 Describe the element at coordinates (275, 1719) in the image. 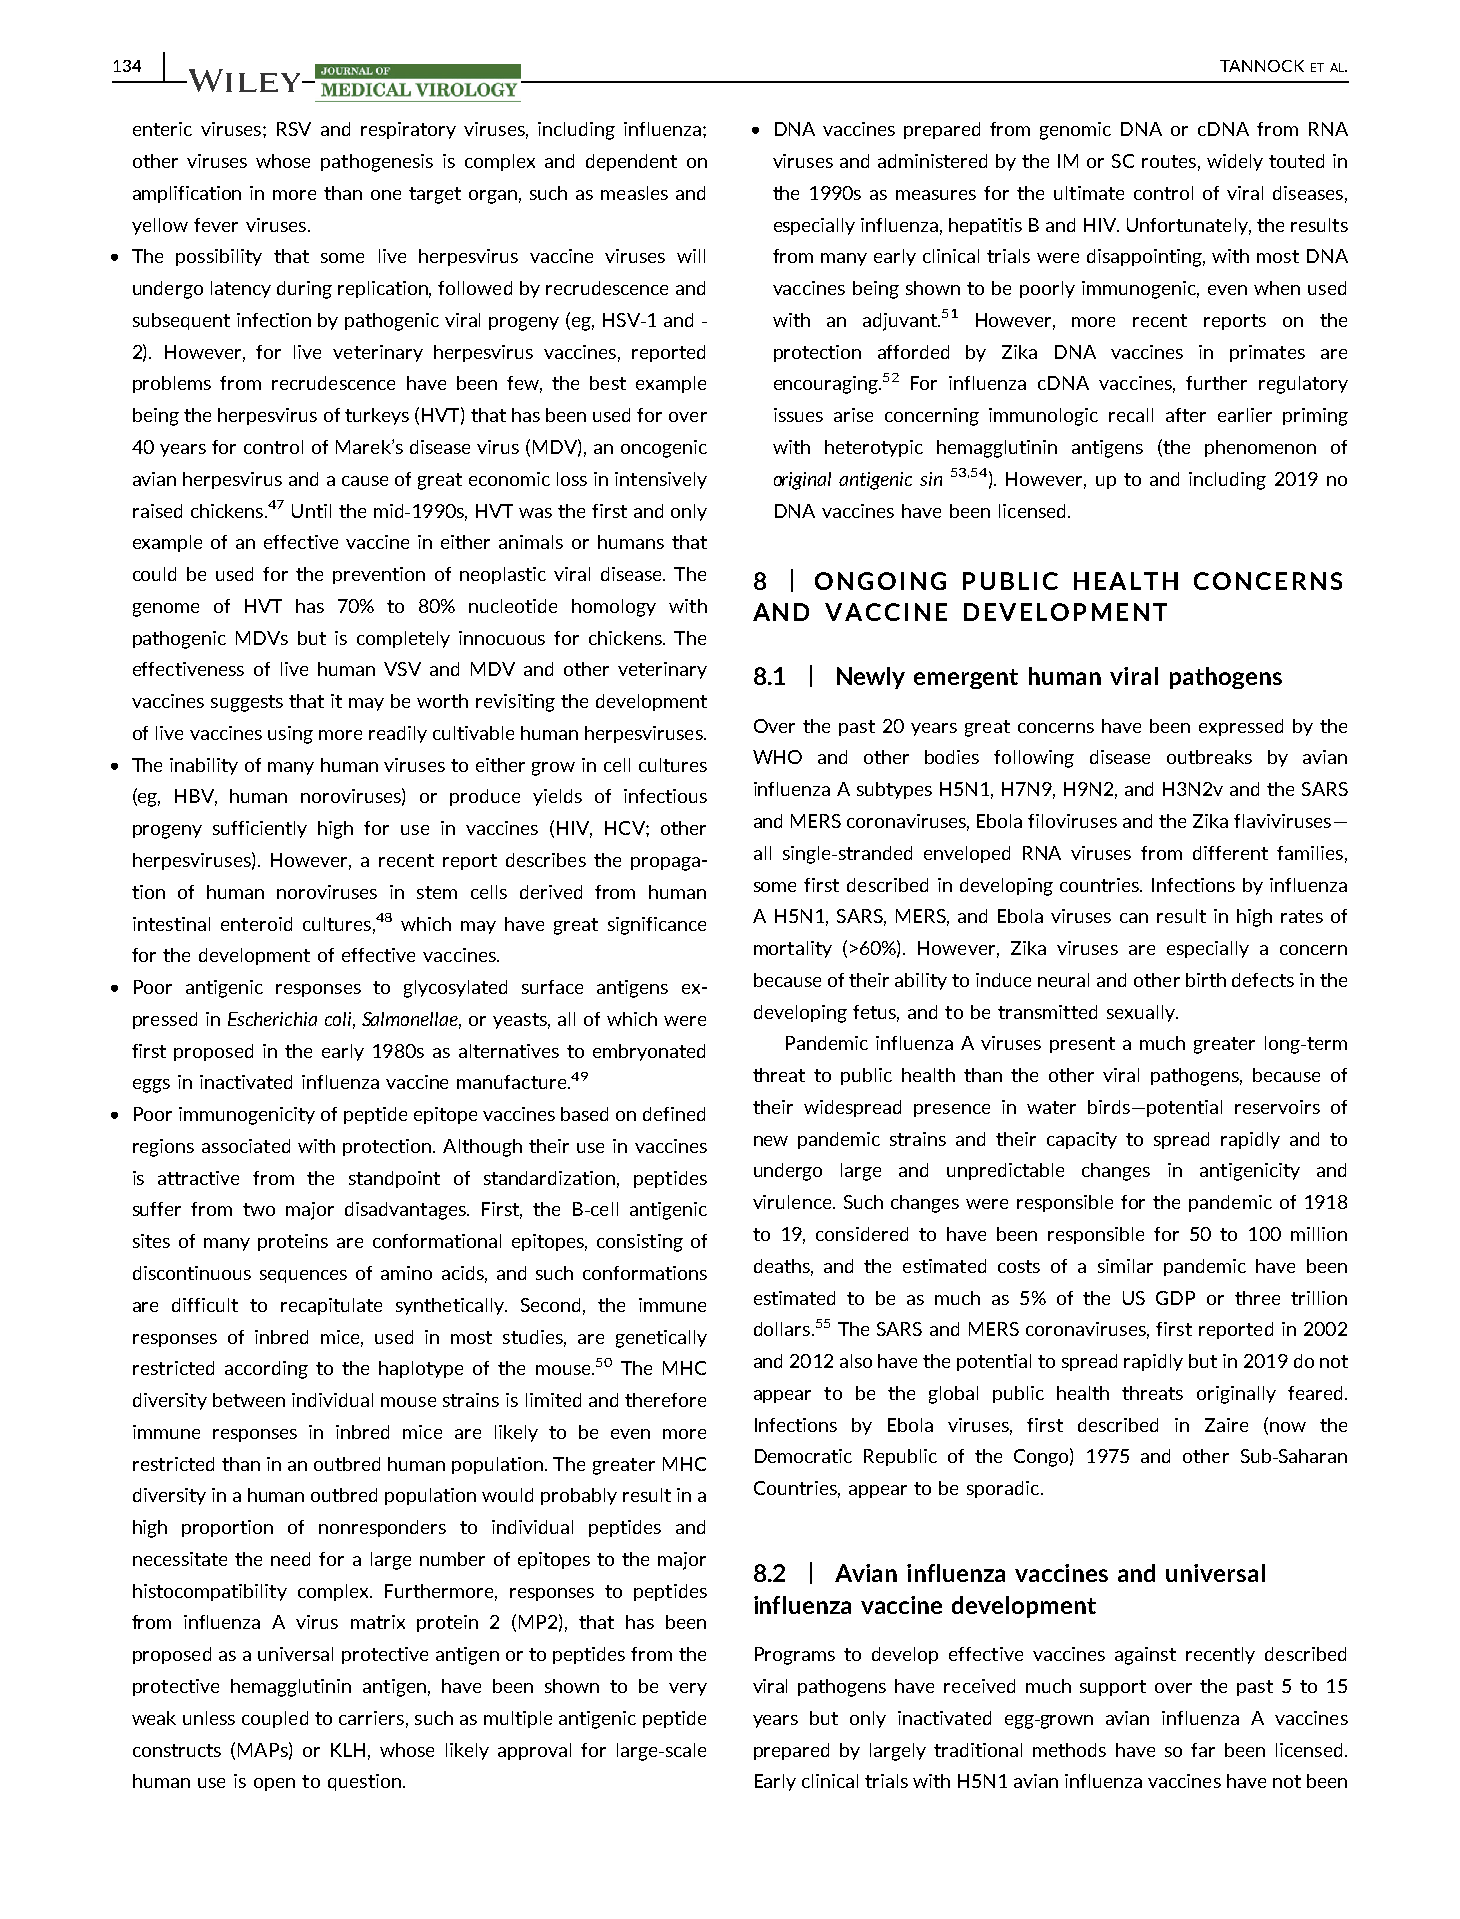

I see `coupled` at that location.
